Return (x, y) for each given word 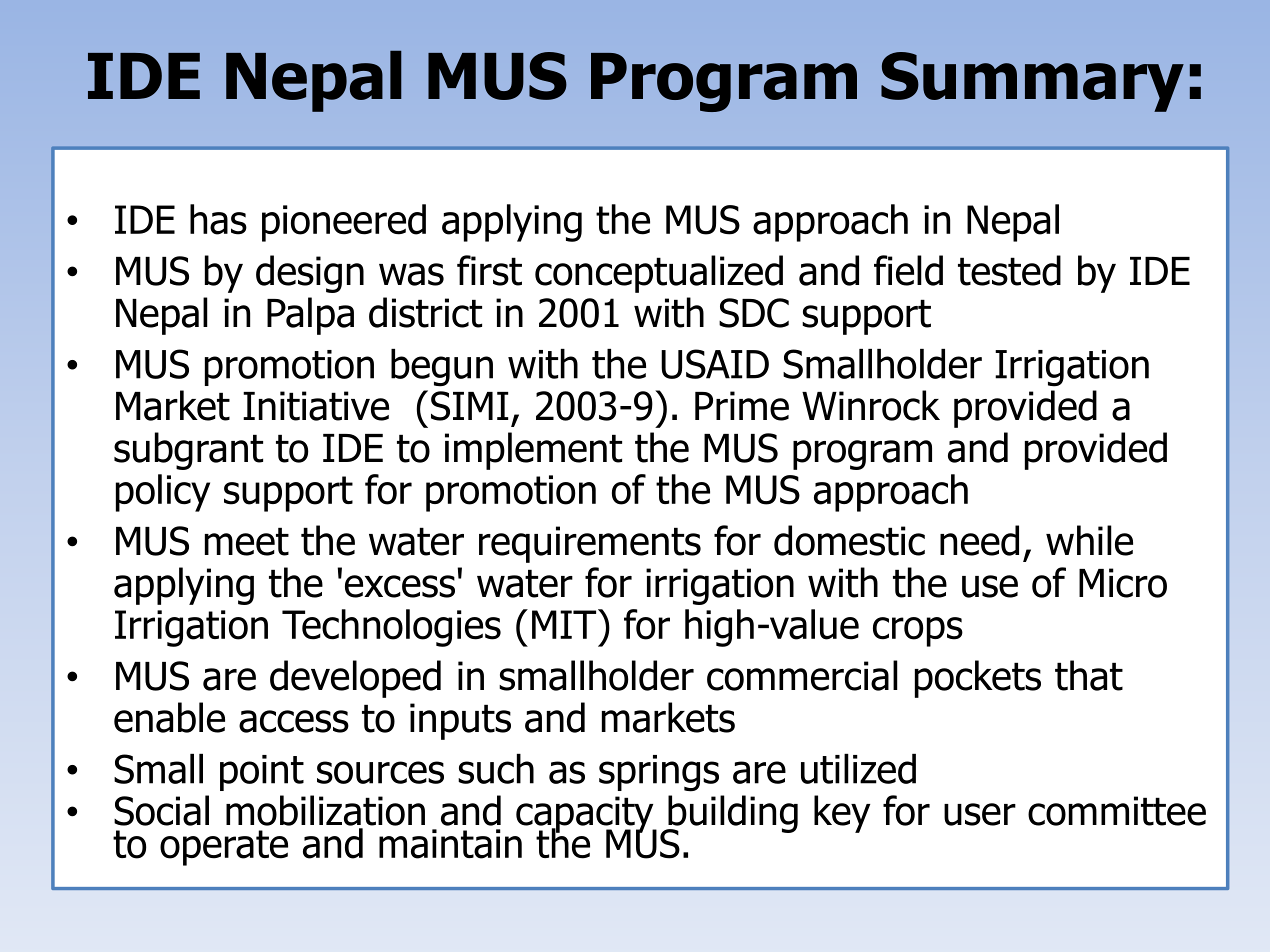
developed (355, 679)
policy (163, 493)
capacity (586, 815)
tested (1009, 270)
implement (533, 451)
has (218, 219)
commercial (802, 675)
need (979, 540)
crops (918, 632)
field (908, 270)
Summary (1032, 82)
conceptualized (659, 274)
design (310, 274)
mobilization (325, 810)
